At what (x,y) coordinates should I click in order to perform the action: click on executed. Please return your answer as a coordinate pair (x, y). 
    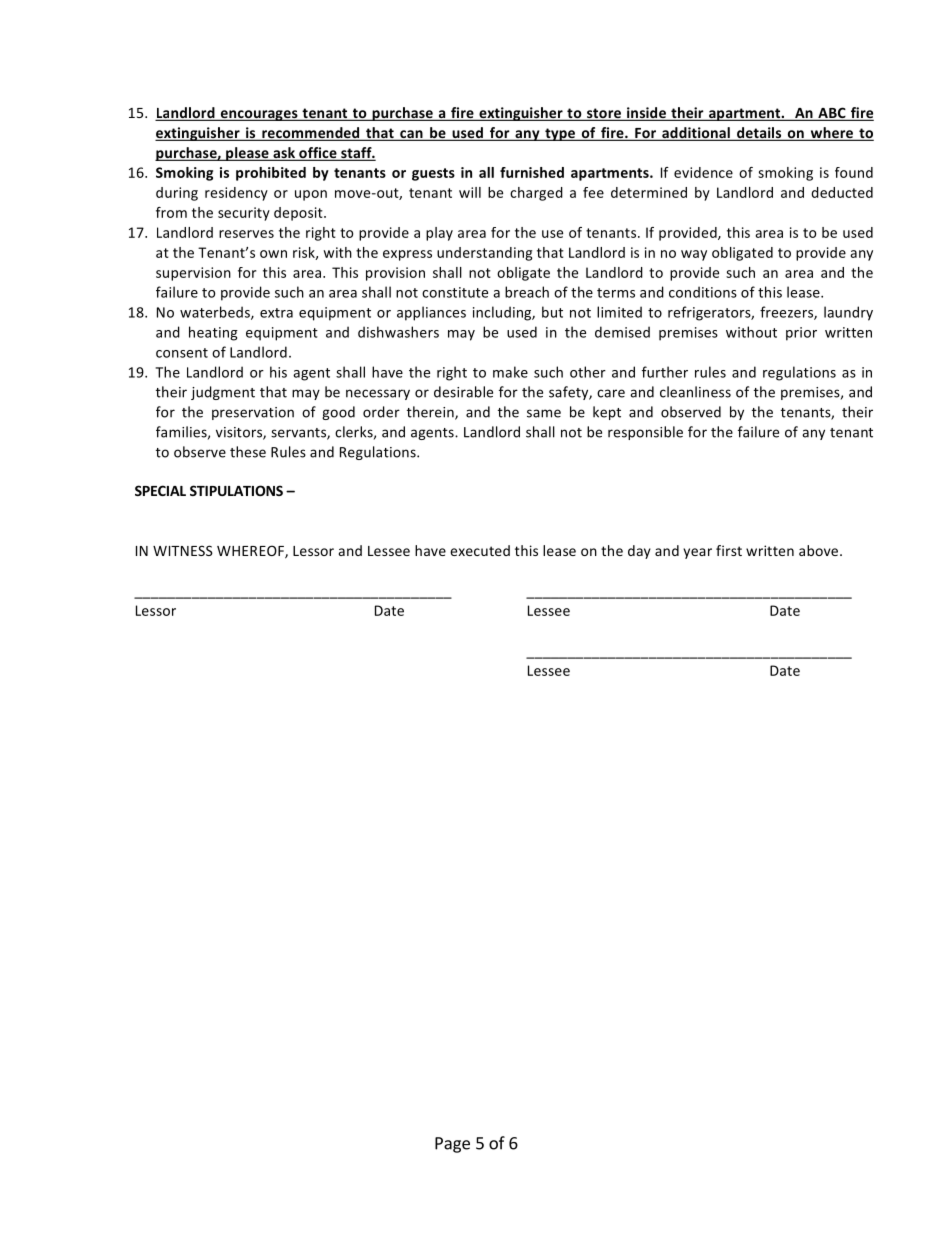
    Looking at the image, I should click on (480, 550).
